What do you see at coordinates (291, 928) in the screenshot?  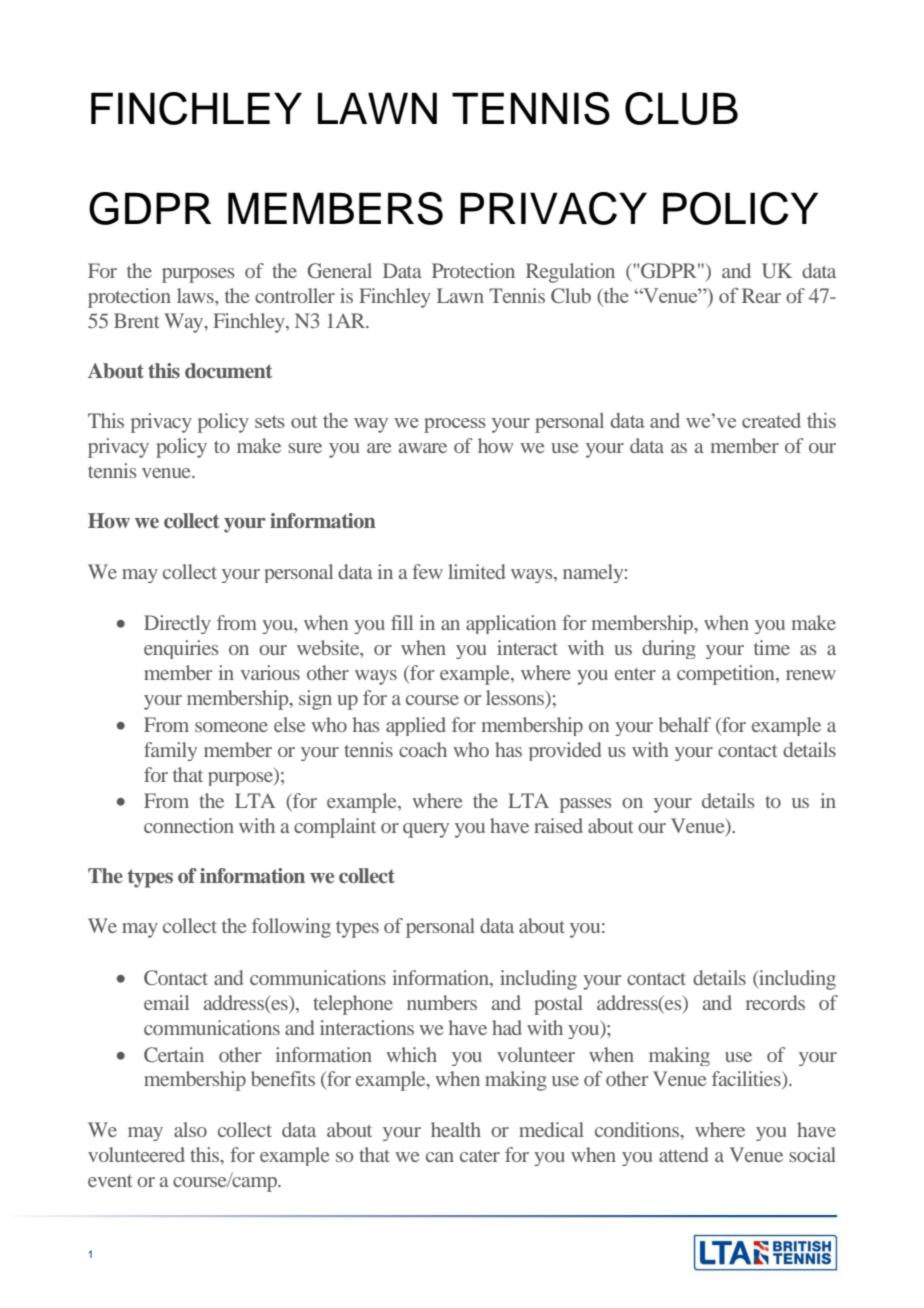 I see `following` at bounding box center [291, 928].
